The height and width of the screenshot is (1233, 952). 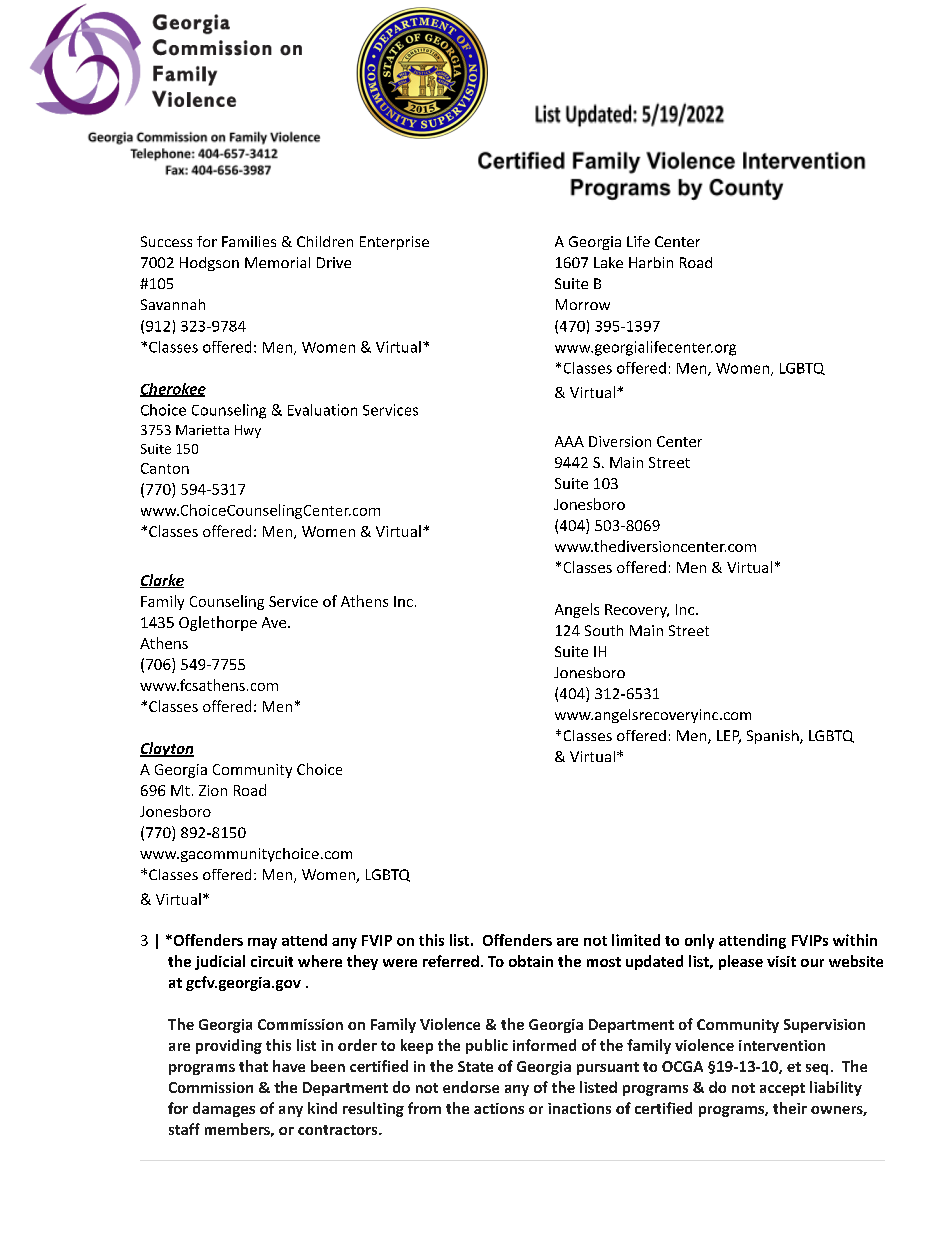 I want to click on damages, so click(x=224, y=1109).
